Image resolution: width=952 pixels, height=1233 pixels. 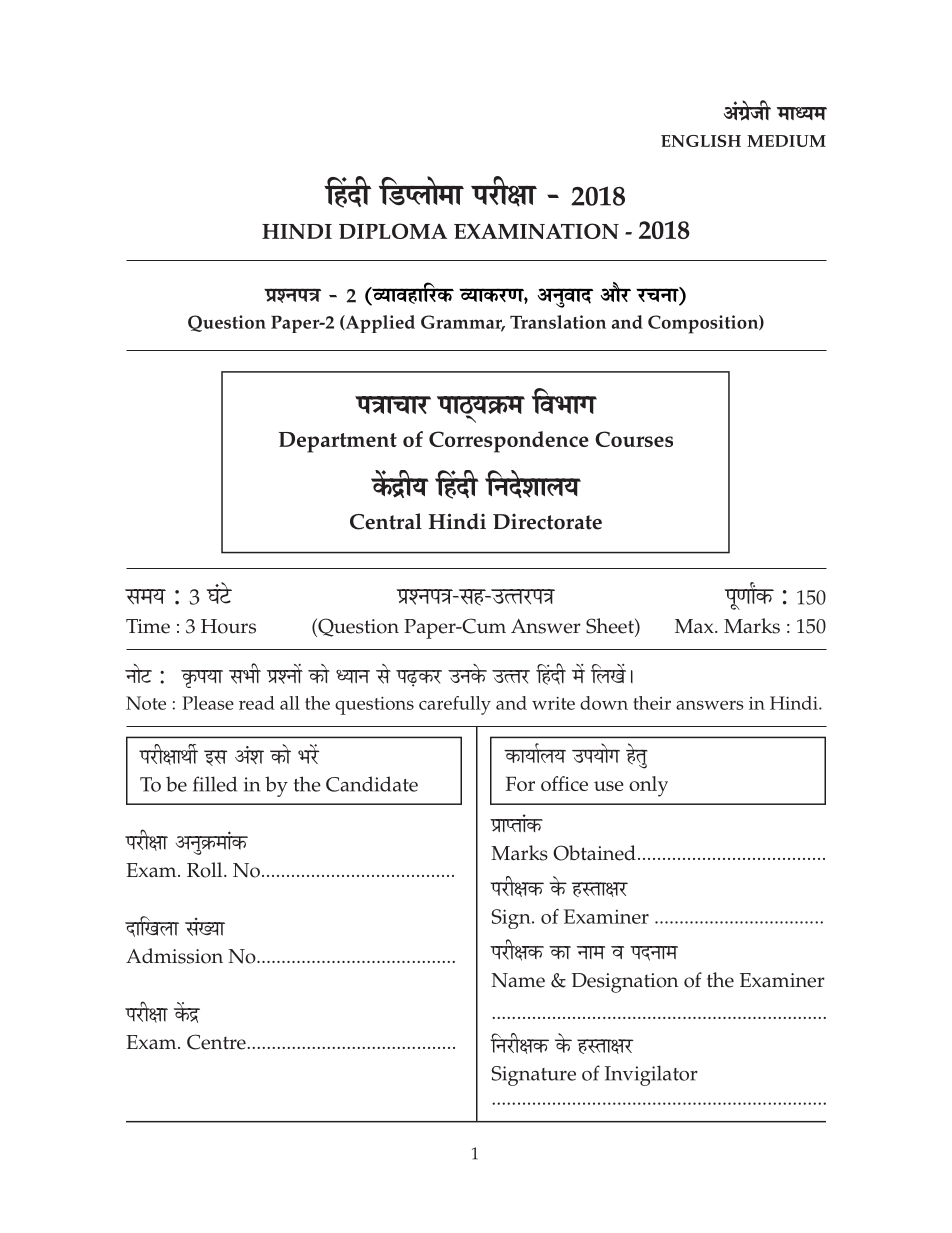 What do you see at coordinates (648, 786) in the screenshot?
I see `only` at bounding box center [648, 786].
